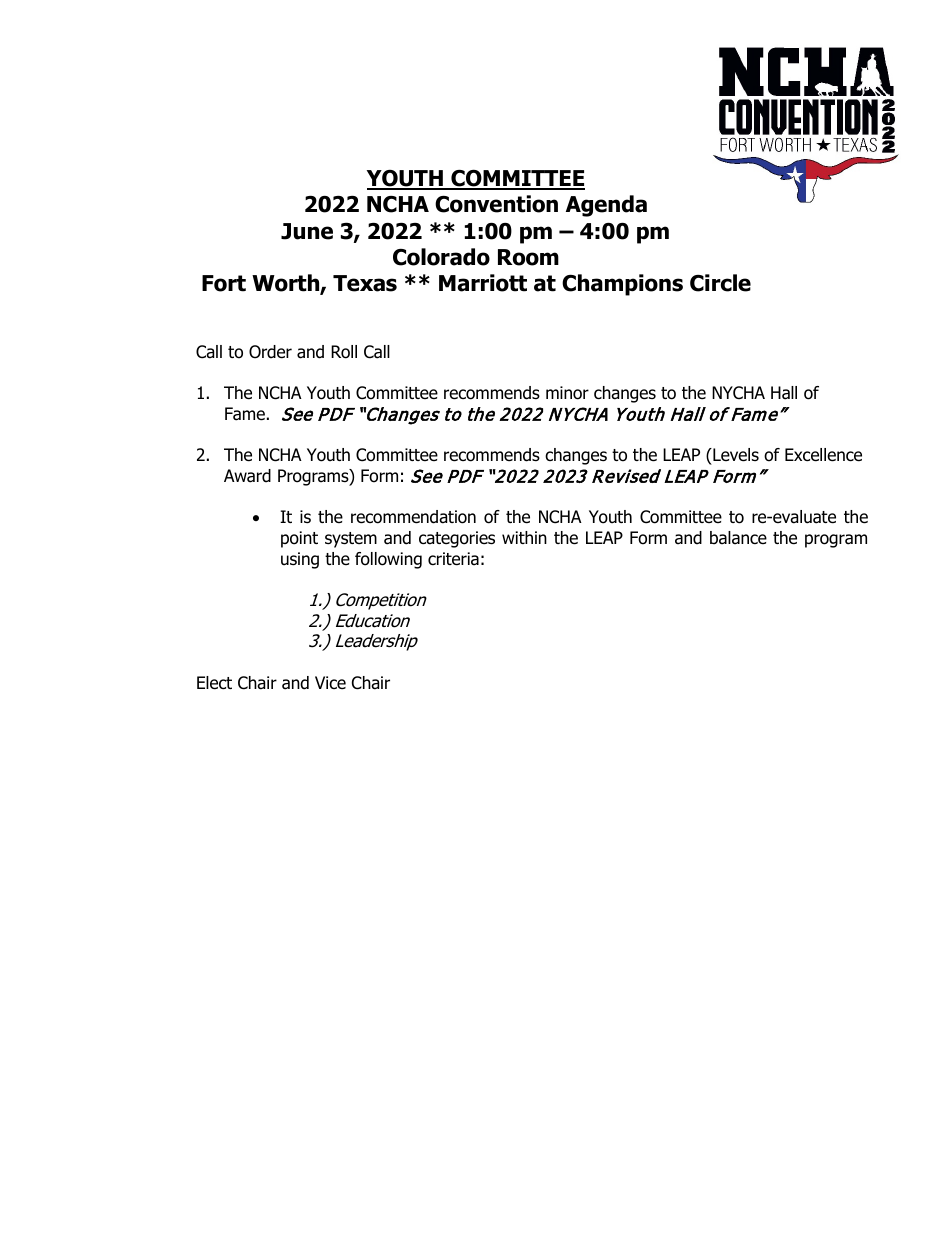  I want to click on June, so click(307, 231).
